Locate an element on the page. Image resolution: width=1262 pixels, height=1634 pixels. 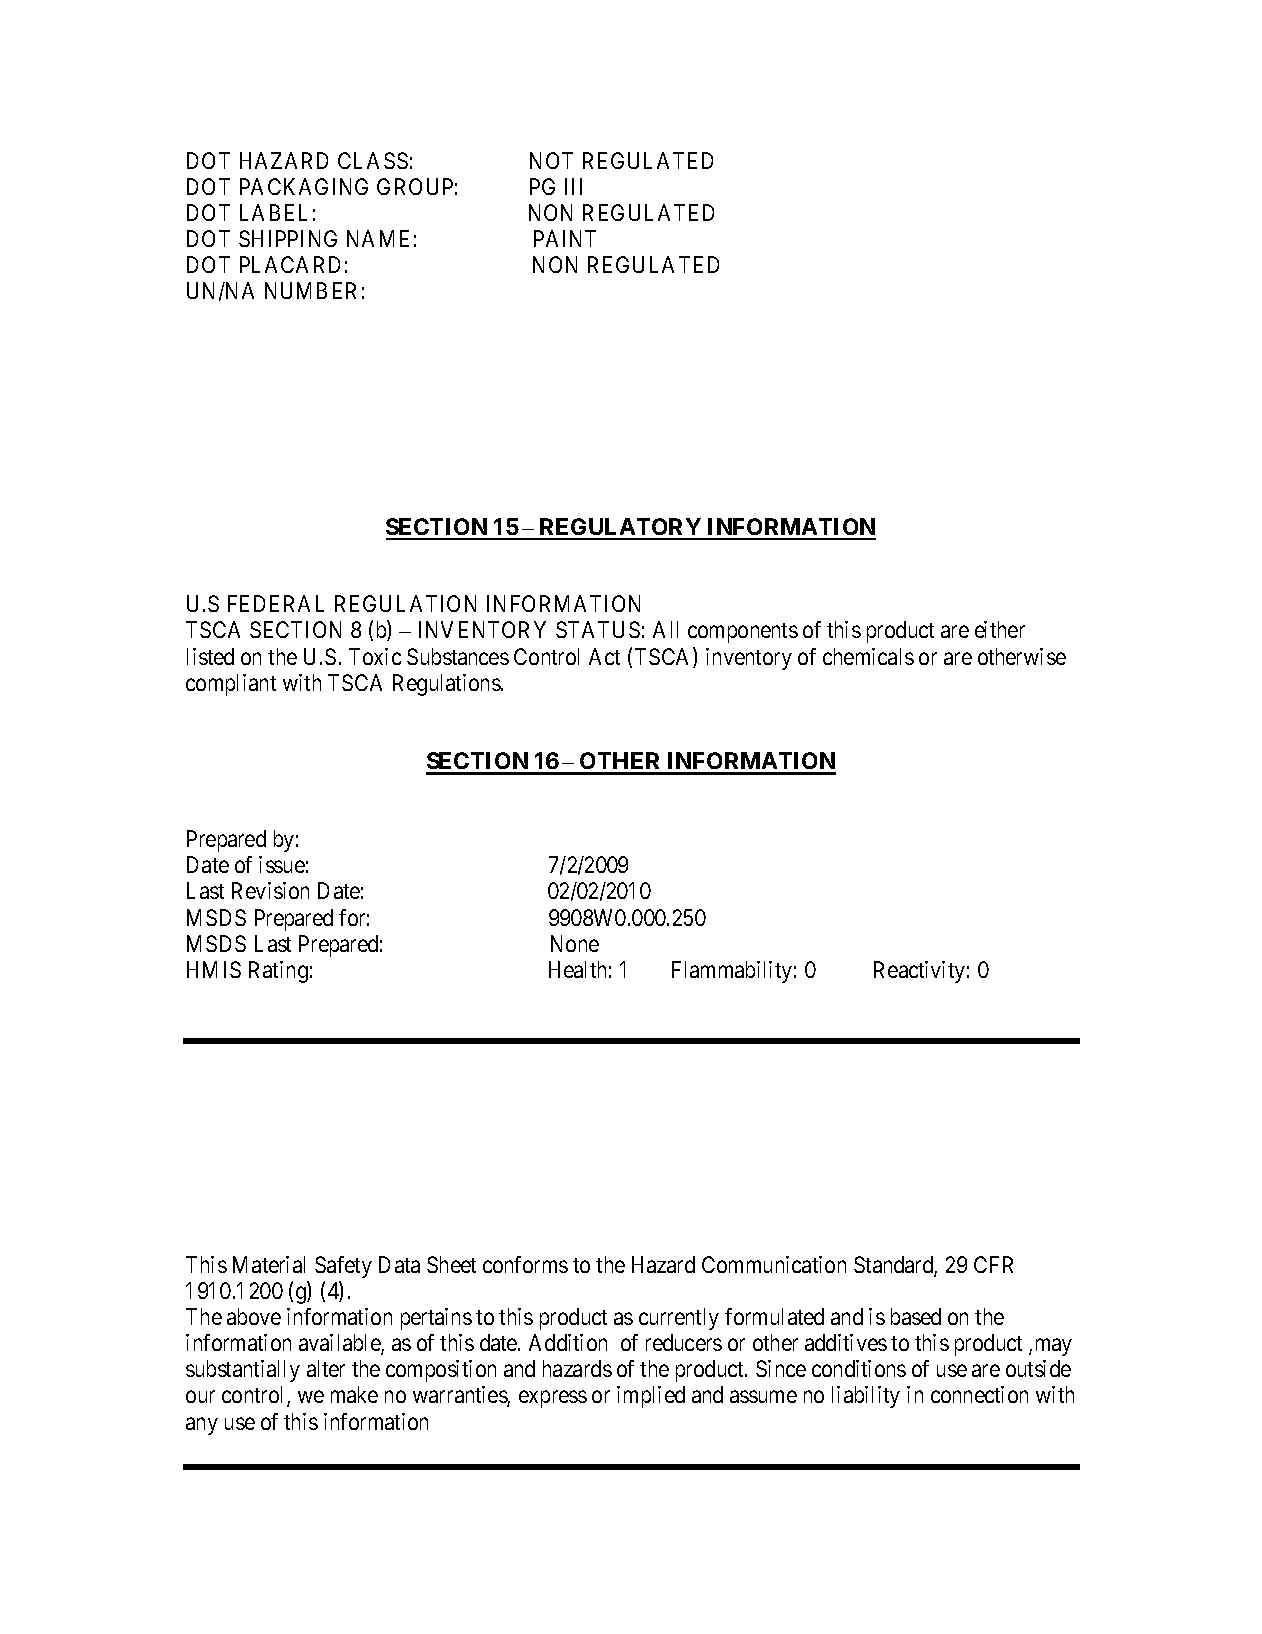
chemicals is located at coordinates (868, 656).
